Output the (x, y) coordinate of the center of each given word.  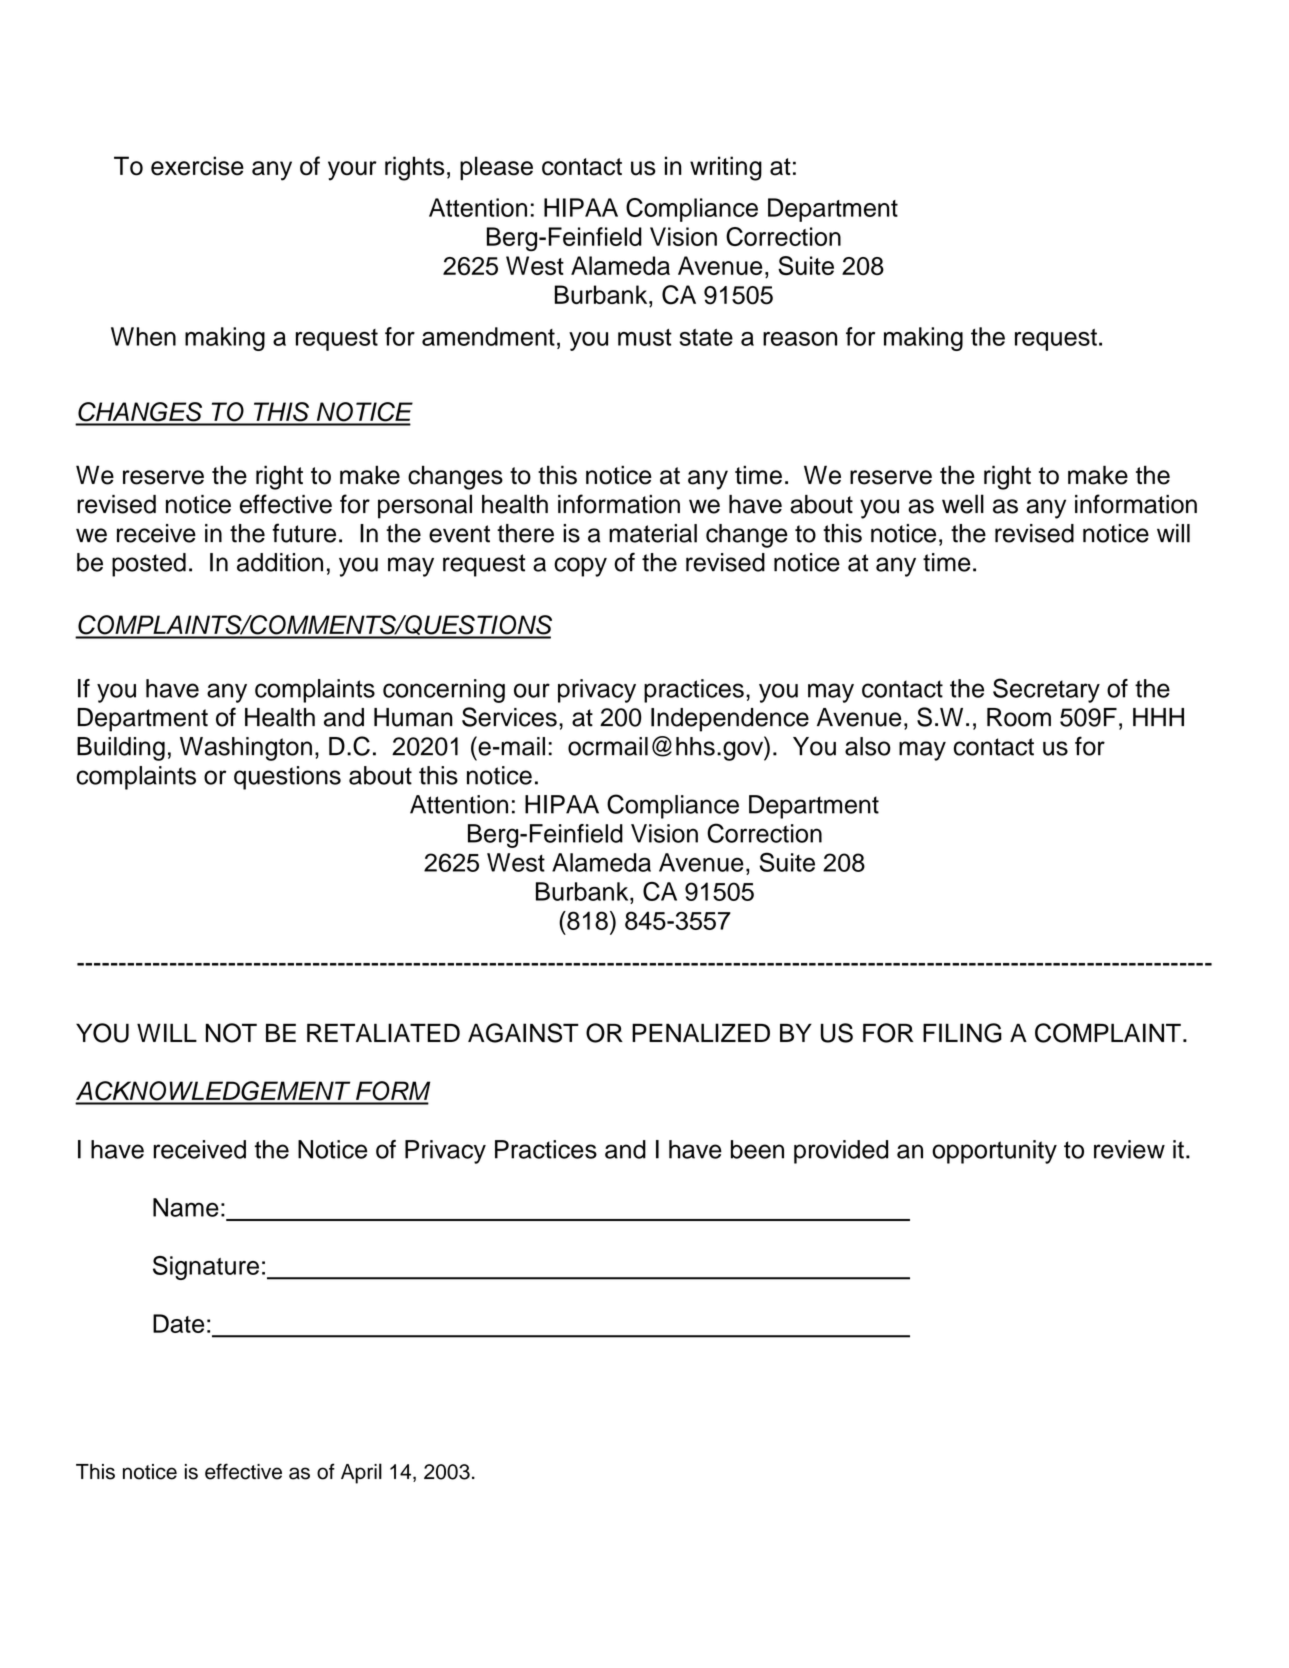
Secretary (1046, 690)
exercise (197, 166)
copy (580, 567)
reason (800, 339)
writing (726, 168)
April (361, 1473)
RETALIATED (383, 1032)
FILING (962, 1033)
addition (280, 562)
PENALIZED (701, 1032)
